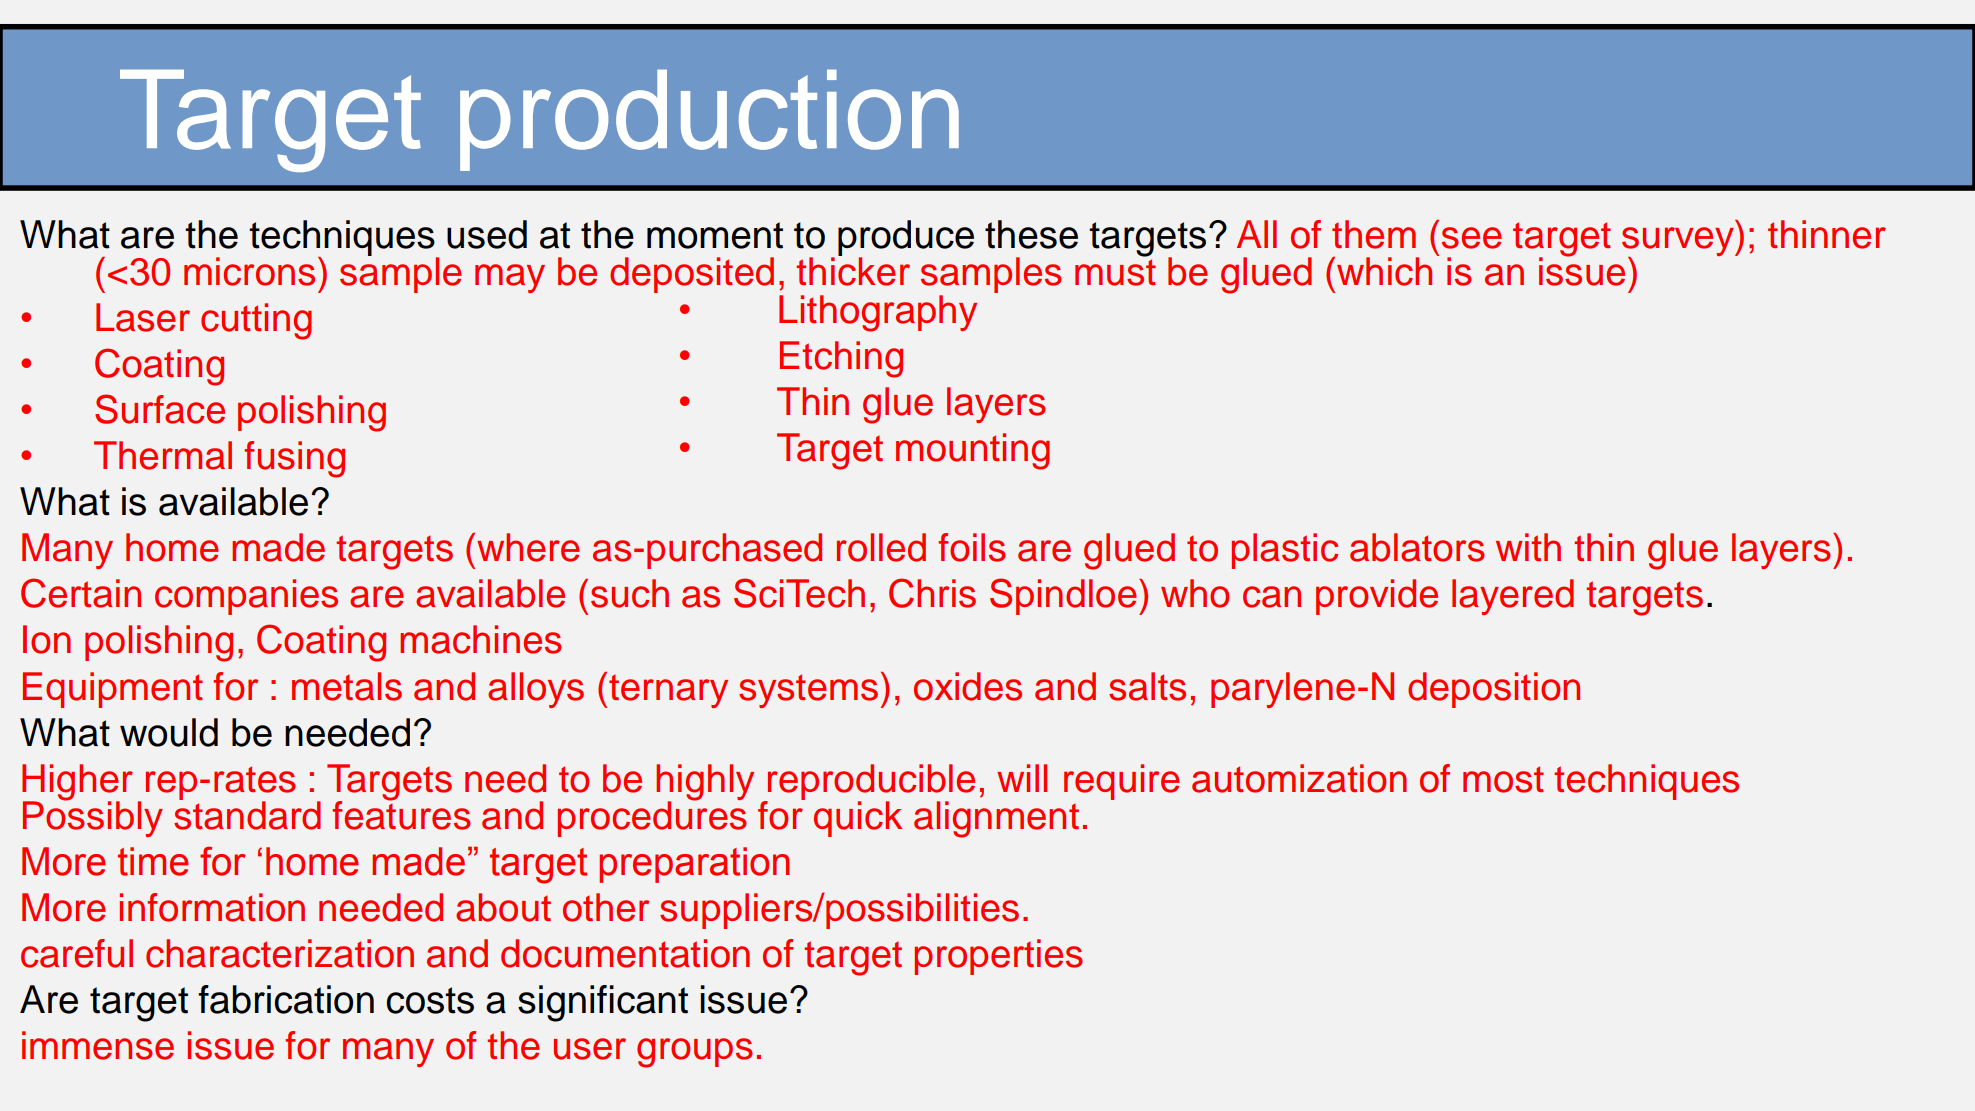 Image resolution: width=1975 pixels, height=1111 pixels. Describe the element at coordinates (169, 732) in the screenshot. I see `would` at that location.
